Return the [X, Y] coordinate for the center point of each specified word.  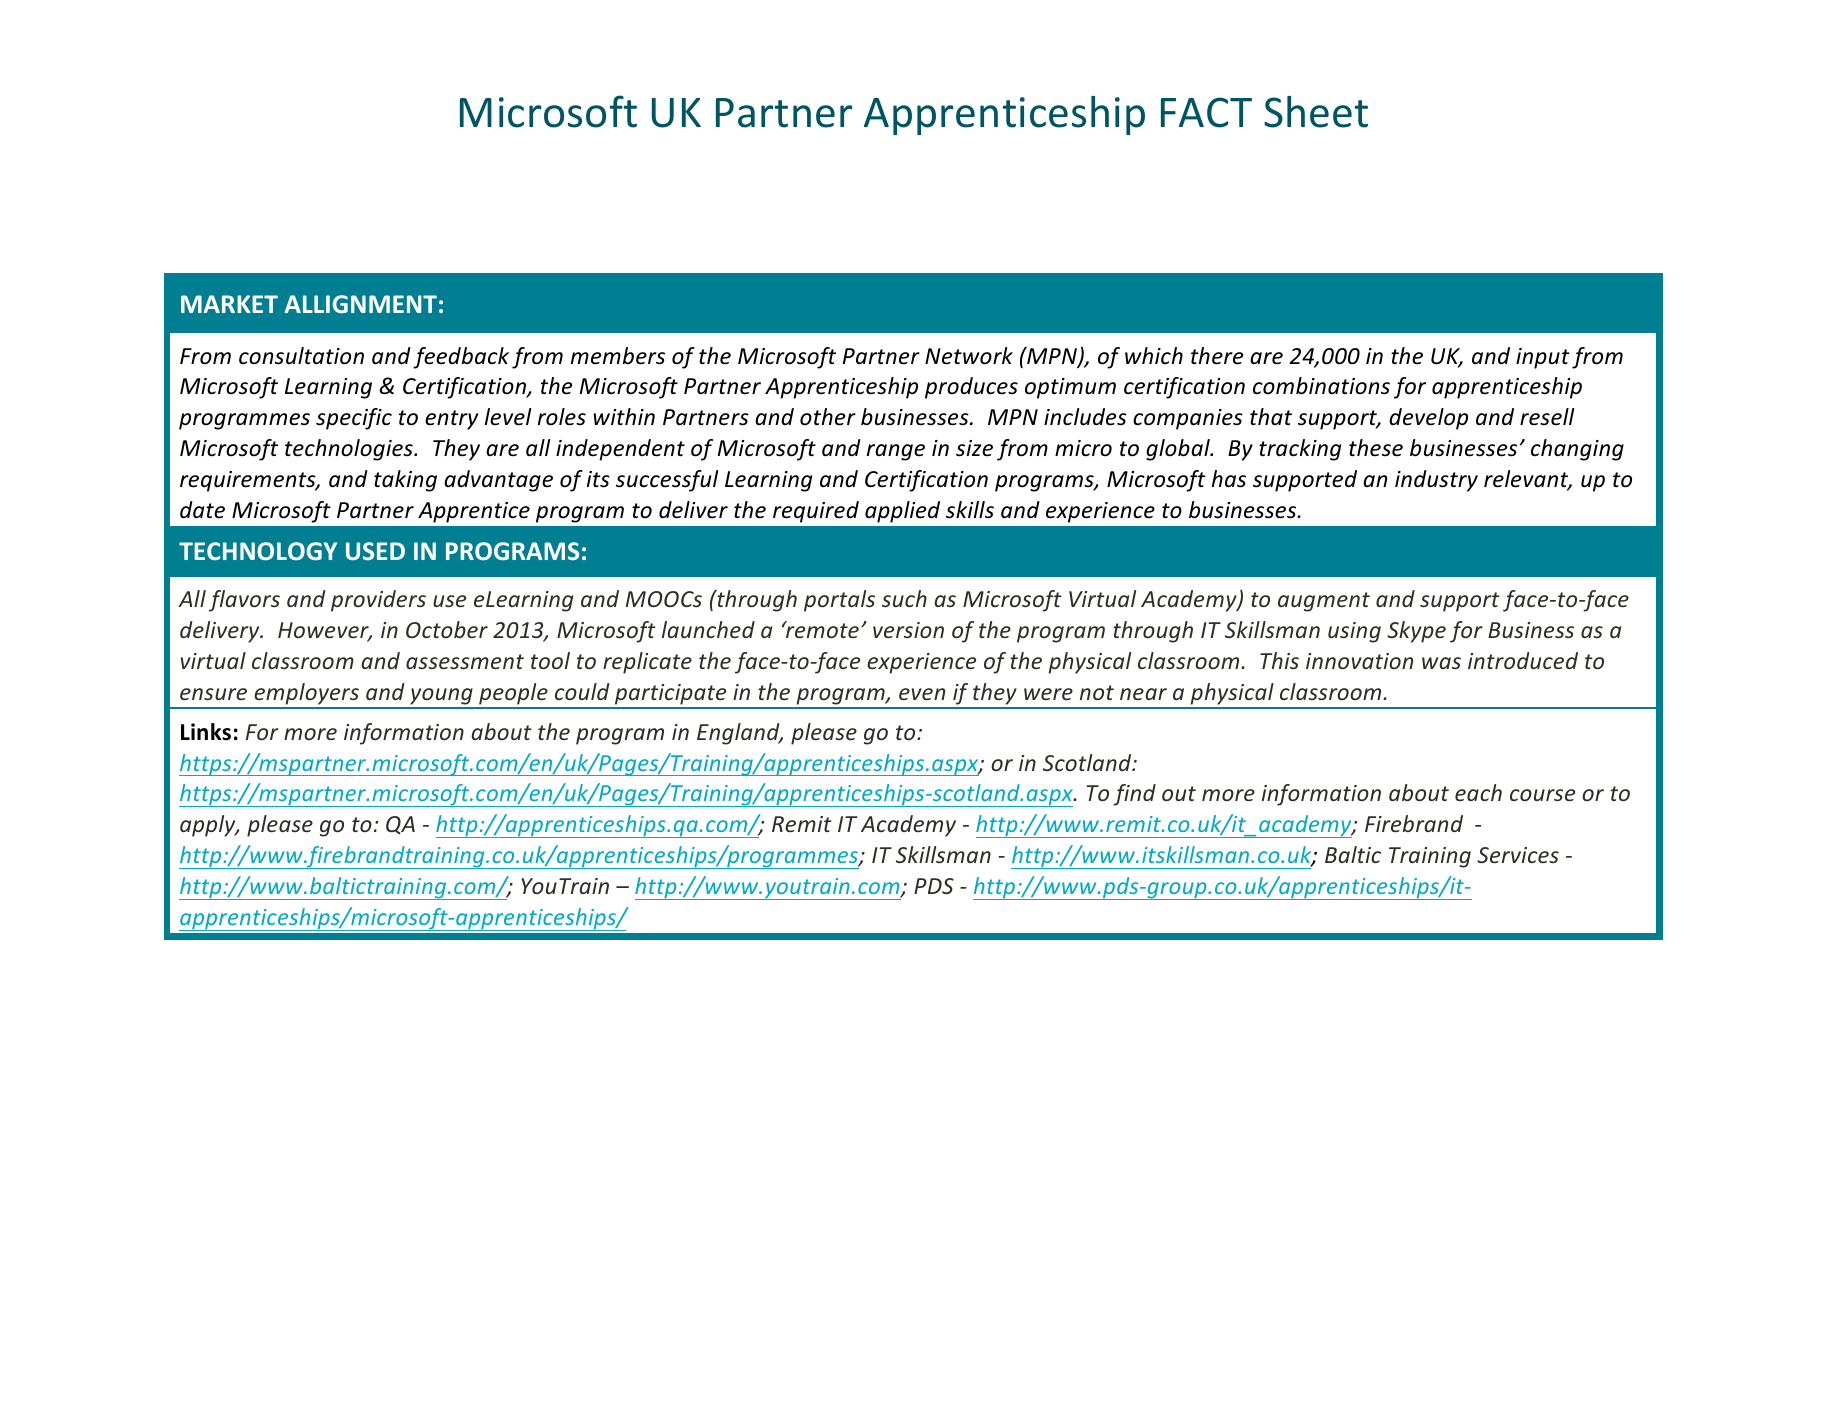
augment [1324, 602]
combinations [1321, 386]
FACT [1206, 112]
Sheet [1316, 112]
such [904, 598]
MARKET [229, 304]
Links [206, 732]
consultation [301, 356]
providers [378, 601]
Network [969, 356]
